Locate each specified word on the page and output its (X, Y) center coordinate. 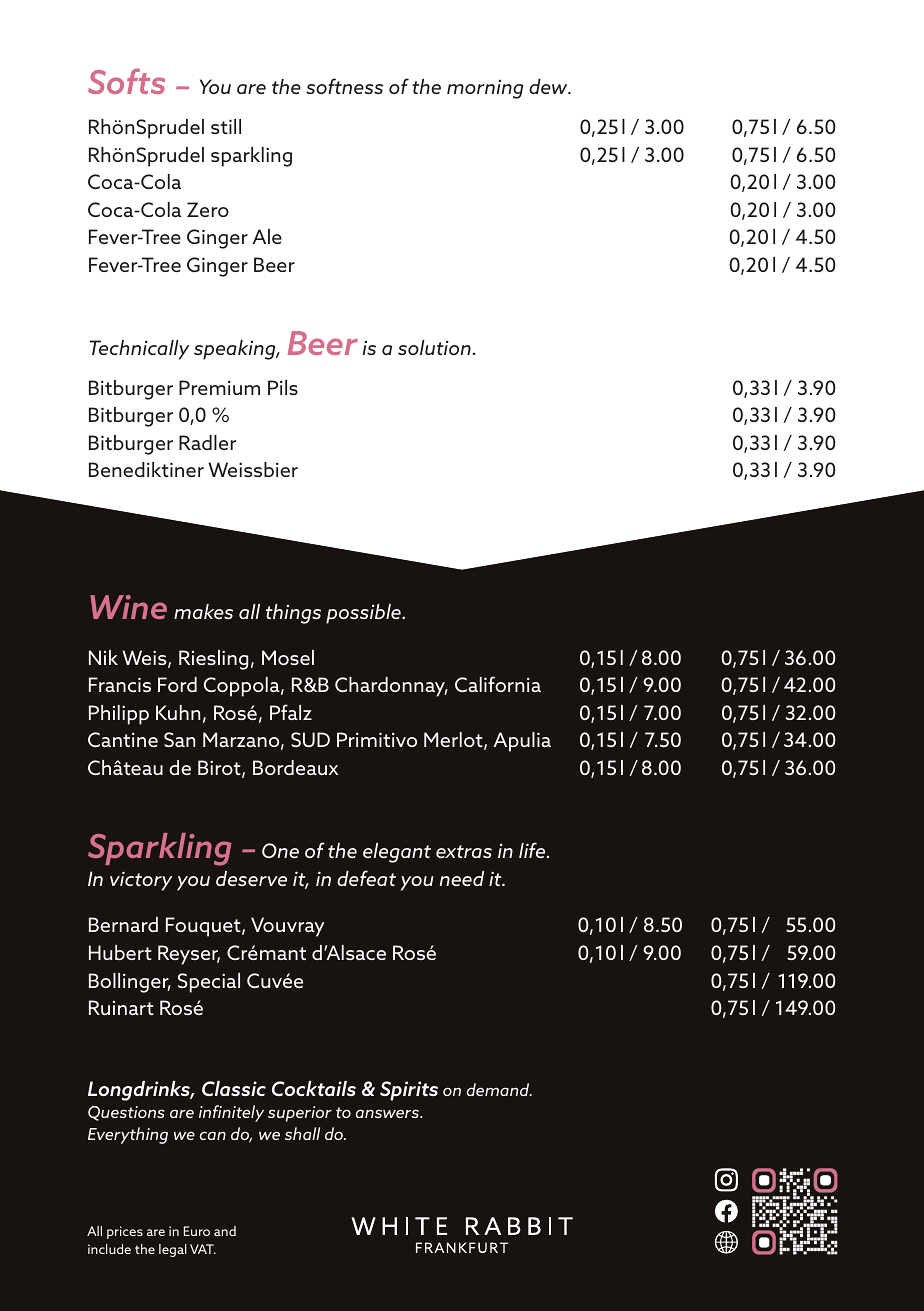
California (498, 684)
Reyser (189, 955)
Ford (177, 684)
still (226, 126)
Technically (139, 350)
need (462, 878)
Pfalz (291, 712)
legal (173, 1250)
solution (434, 347)
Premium (219, 387)
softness (344, 86)
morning (485, 89)
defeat (366, 878)
